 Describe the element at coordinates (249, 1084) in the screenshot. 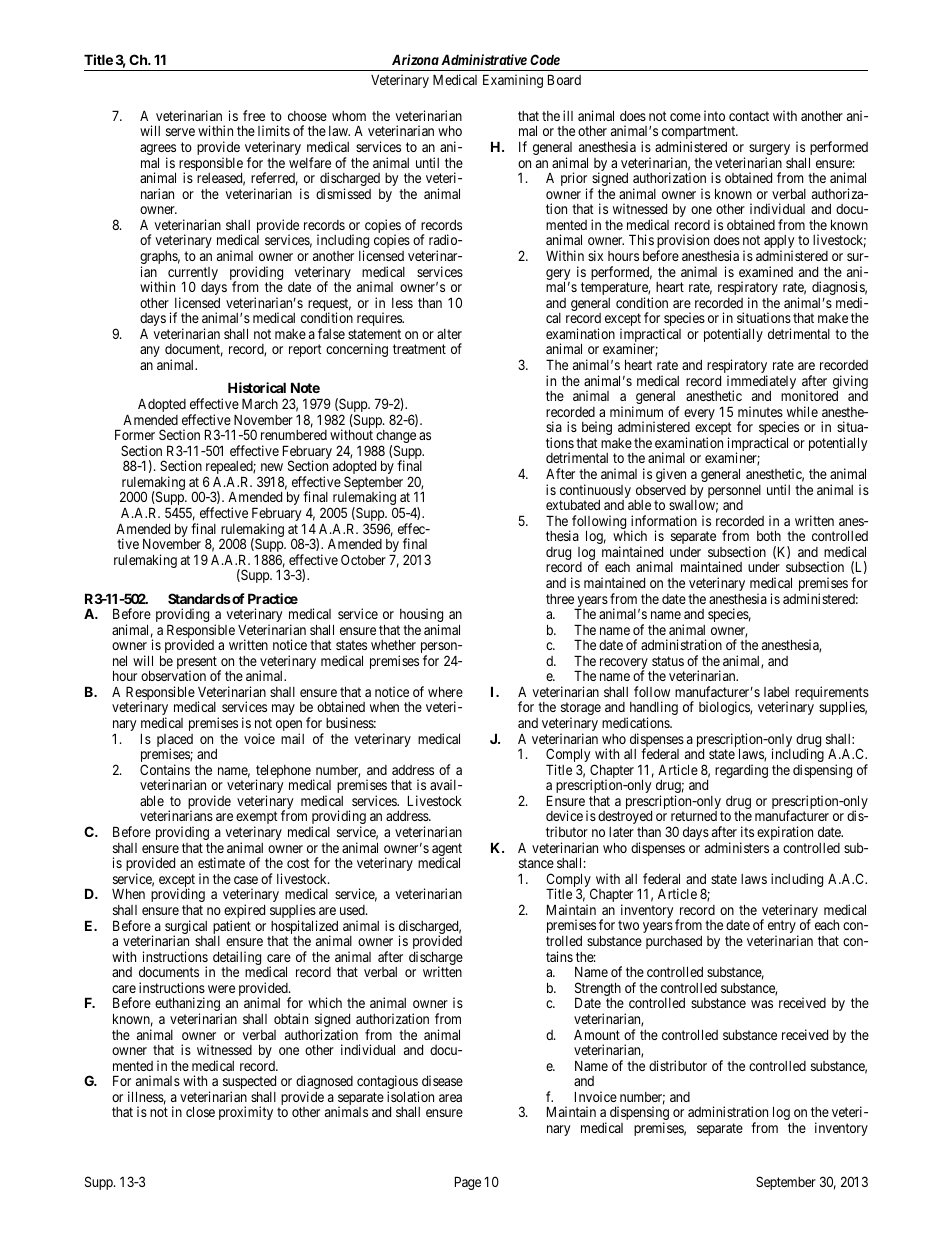

I see `suspected` at that location.
